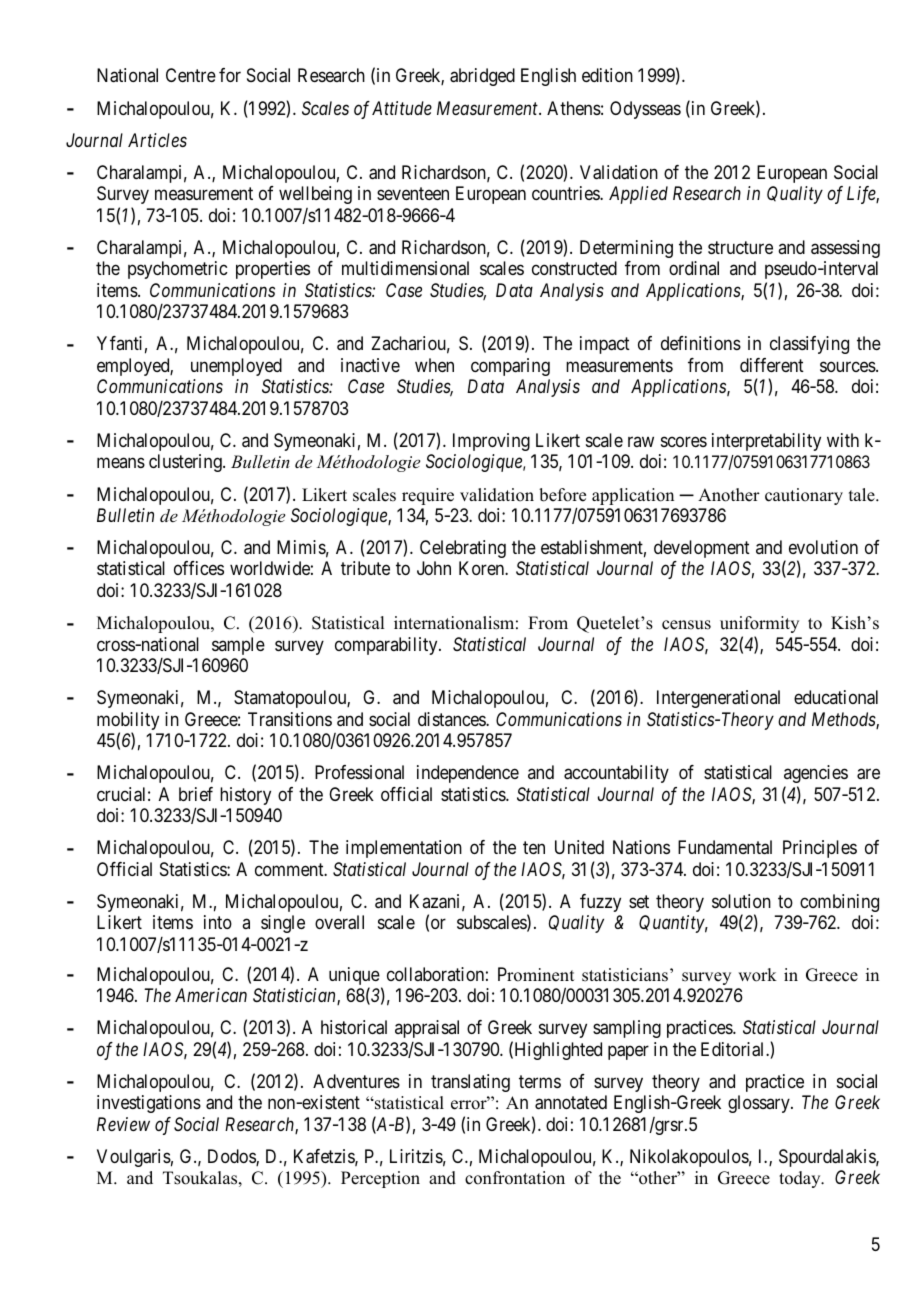  Describe the element at coordinates (816, 774) in the screenshot. I see `agencies` at that location.
